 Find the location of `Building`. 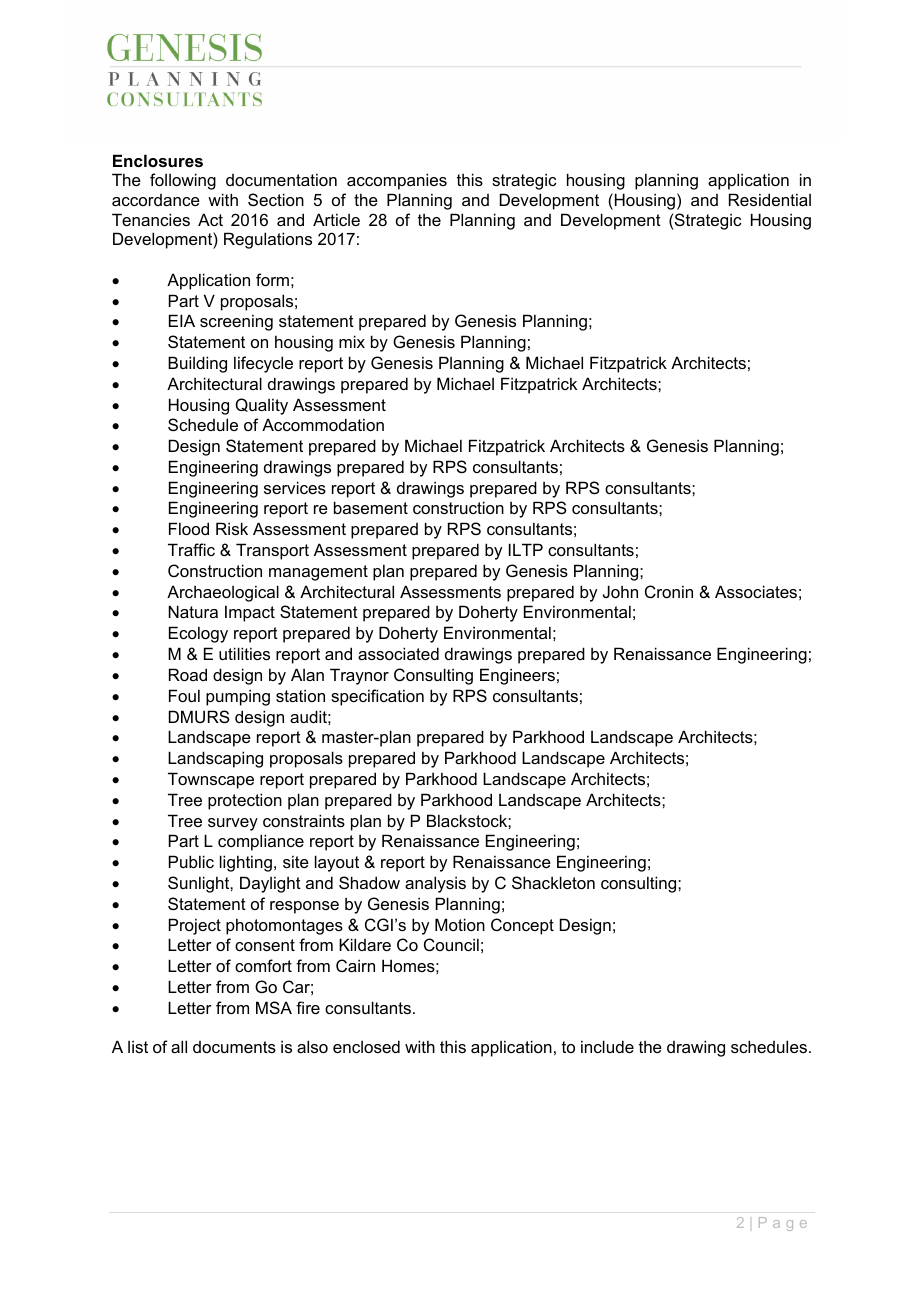

Building is located at coordinates (197, 364).
